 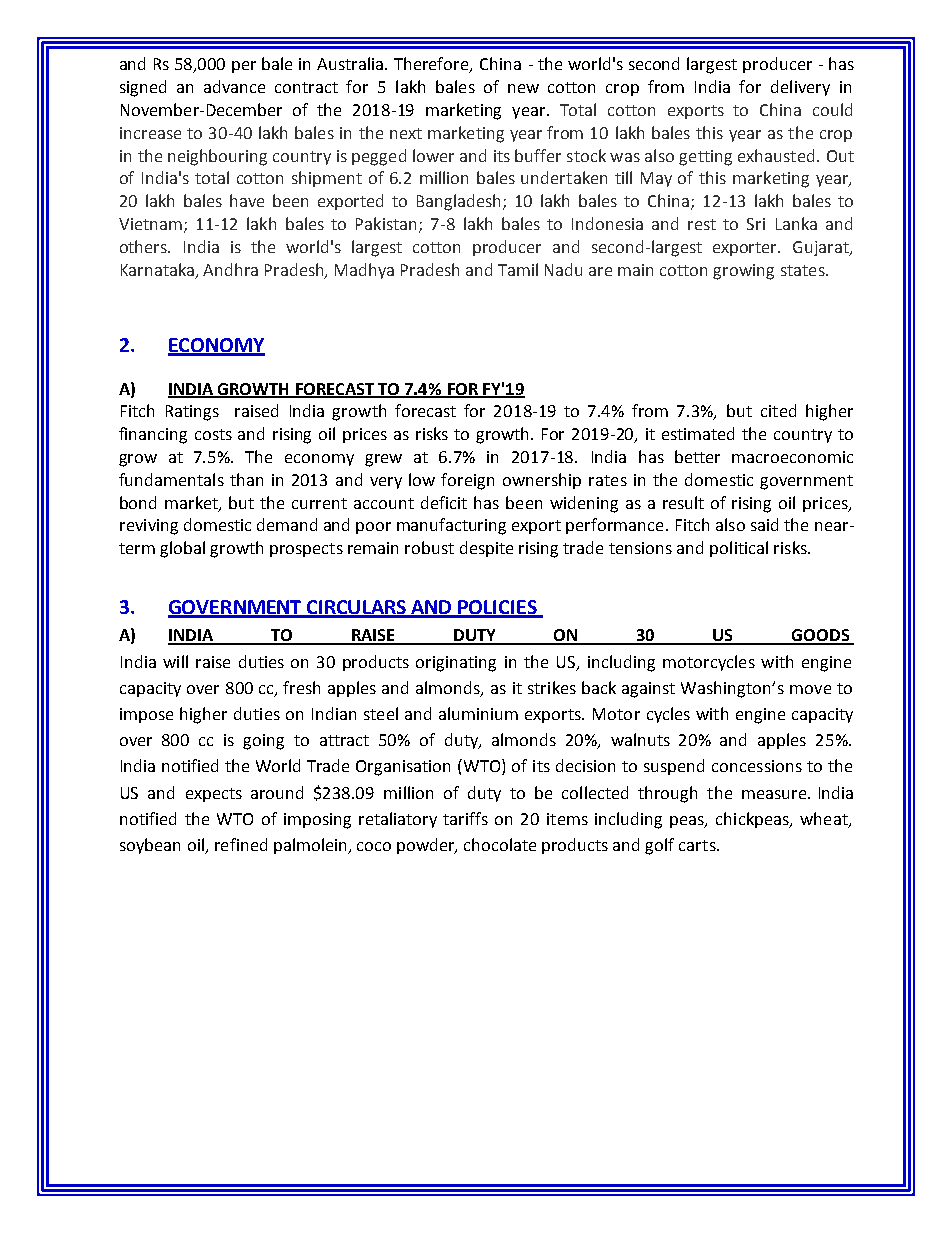 I want to click on Tamil, so click(x=518, y=269).
